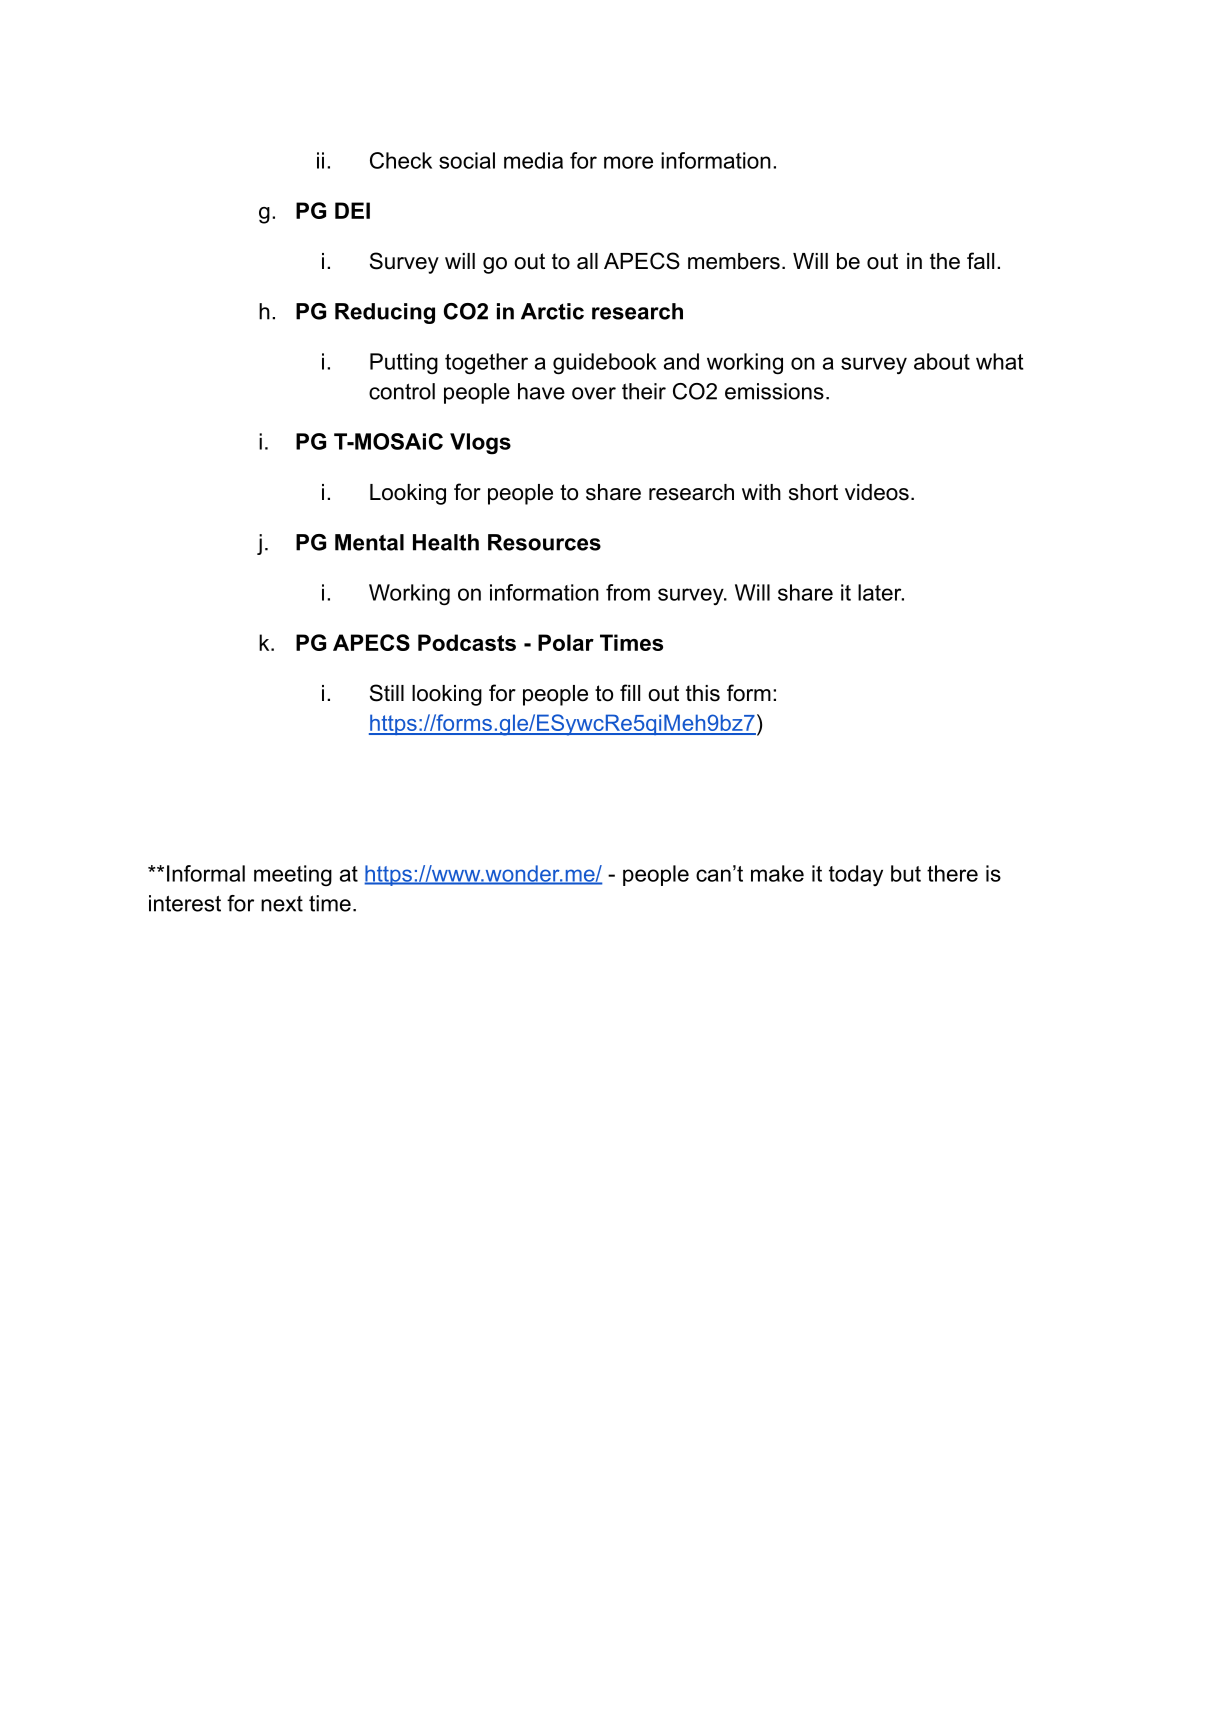 Image resolution: width=1221 pixels, height=1724 pixels. I want to click on DEI, so click(352, 210).
